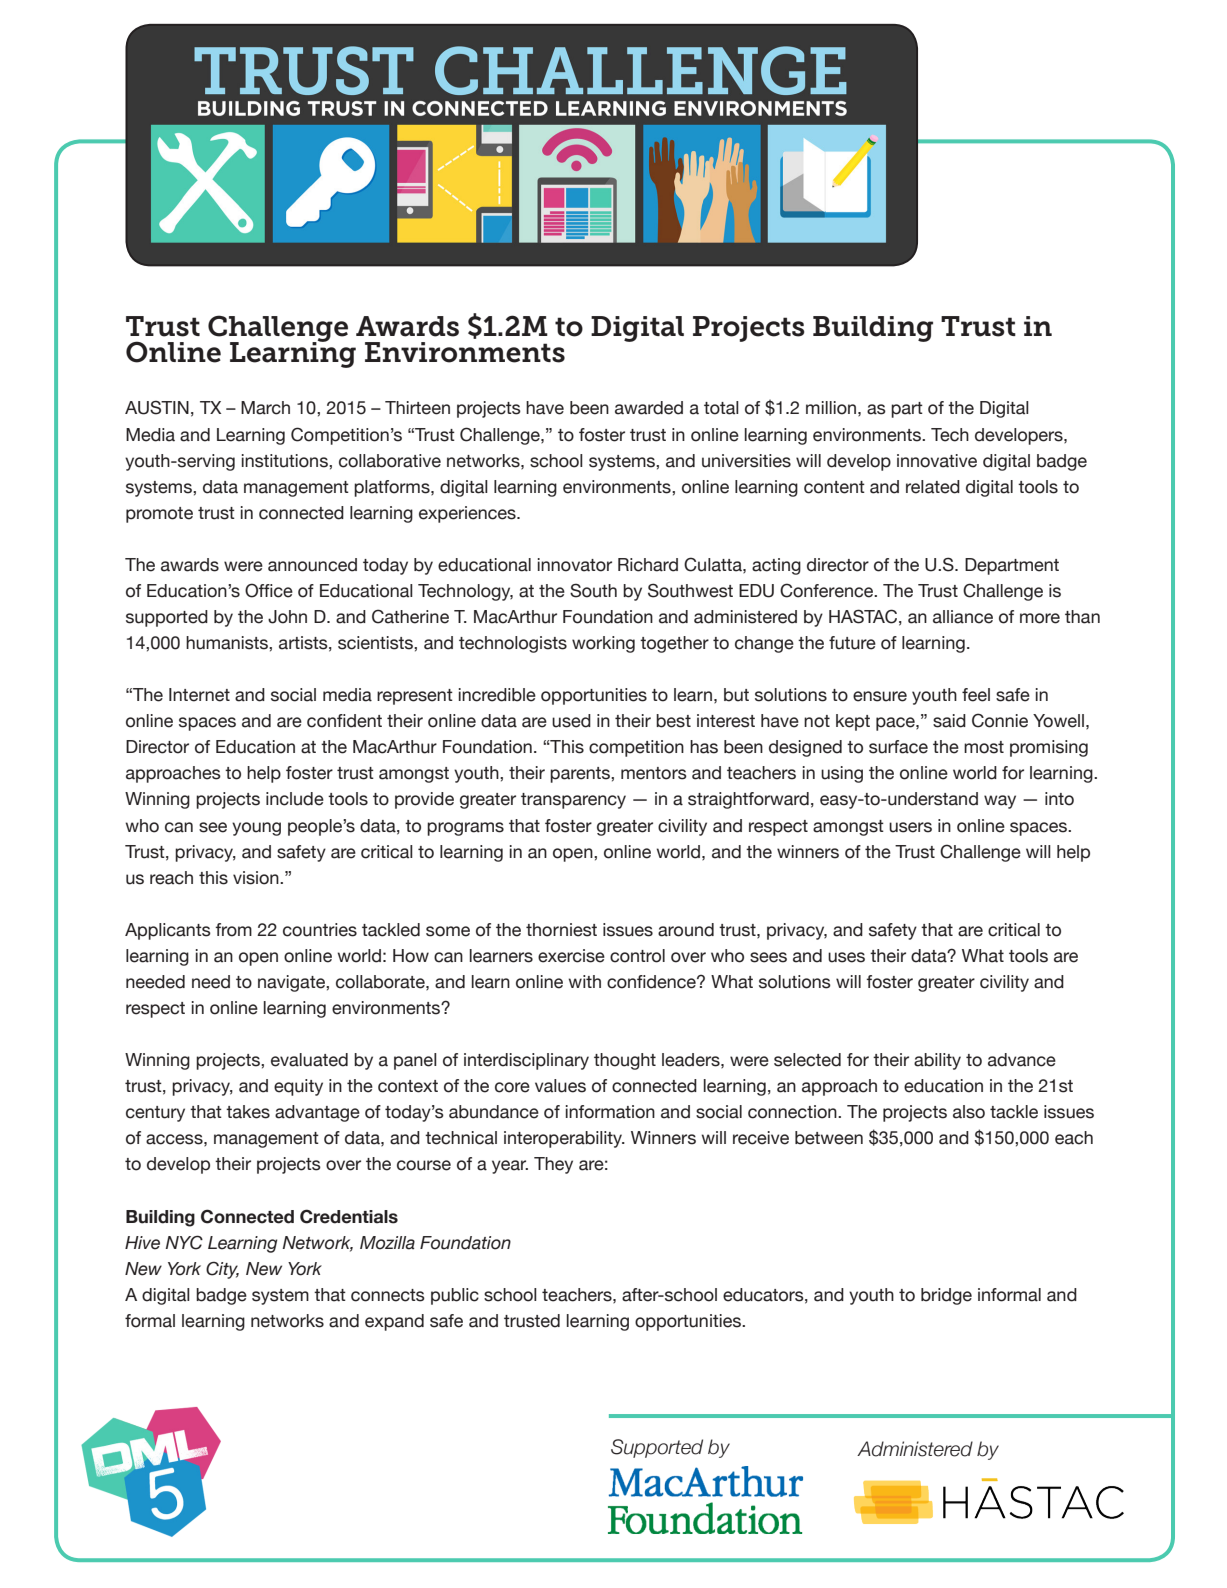  Describe the element at coordinates (222, 1270) in the screenshot. I see `City` at that location.
